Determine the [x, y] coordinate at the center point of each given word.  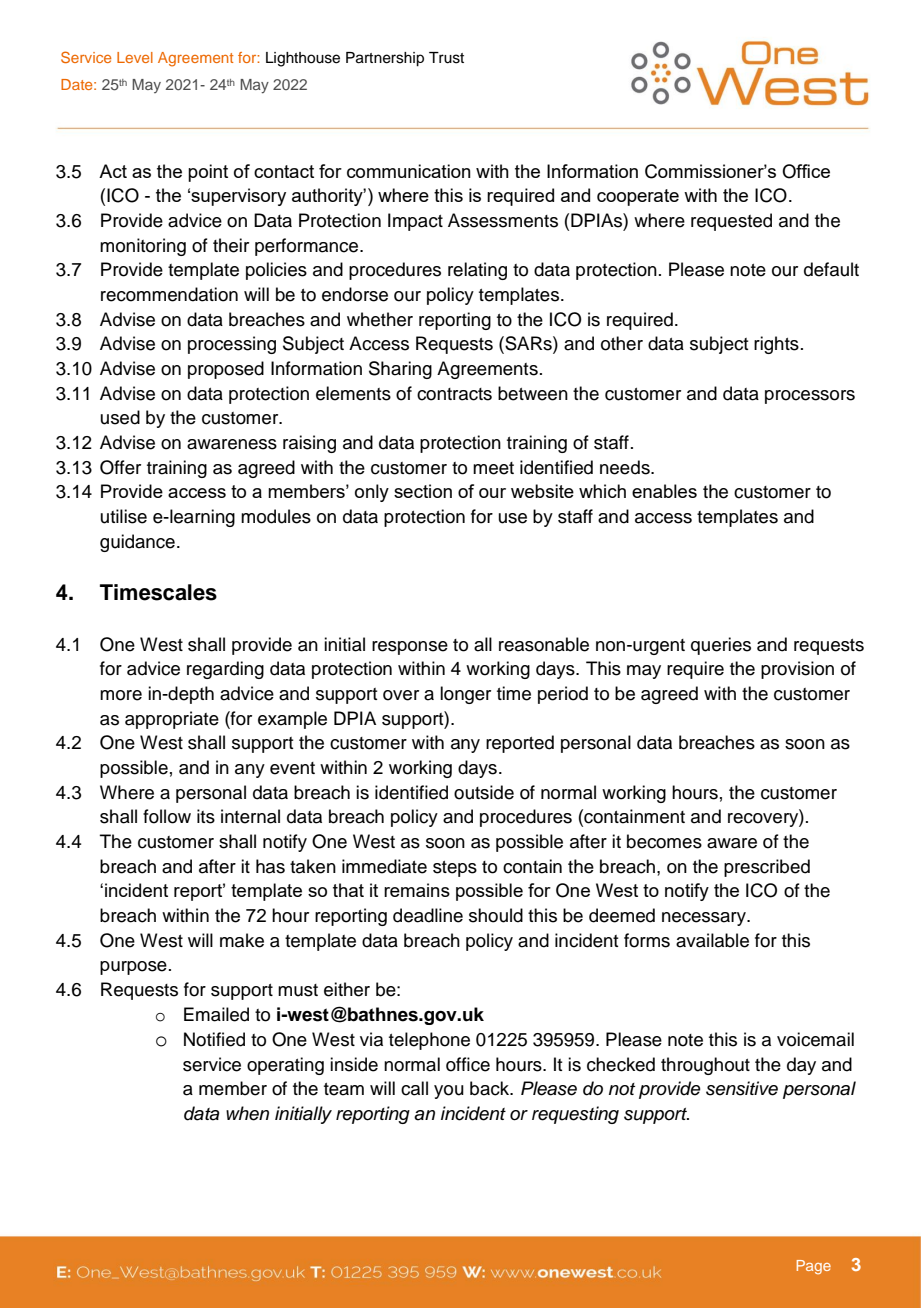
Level [135, 57]
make [242, 940]
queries [721, 646]
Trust [446, 58]
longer [465, 695]
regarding [225, 670]
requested [731, 222]
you [449, 1092]
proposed [226, 370]
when [247, 1113]
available [712, 940]
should [496, 915]
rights [776, 345]
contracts [454, 394]
